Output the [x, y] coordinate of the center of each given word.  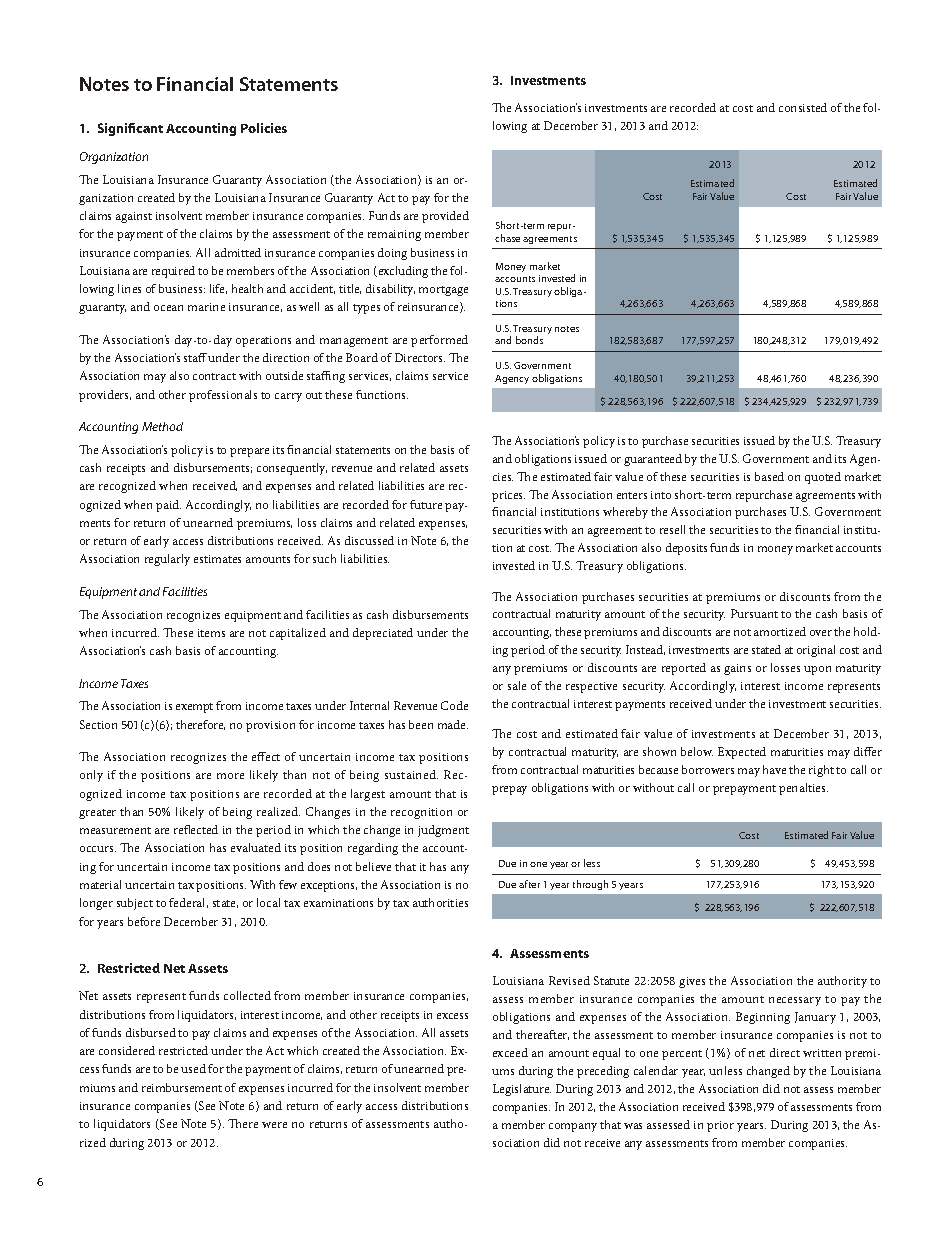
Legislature [522, 1090]
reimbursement [182, 1087]
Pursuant [754, 613]
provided [445, 217]
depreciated [383, 634]
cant [149, 129]
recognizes [193, 616]
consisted [803, 107]
